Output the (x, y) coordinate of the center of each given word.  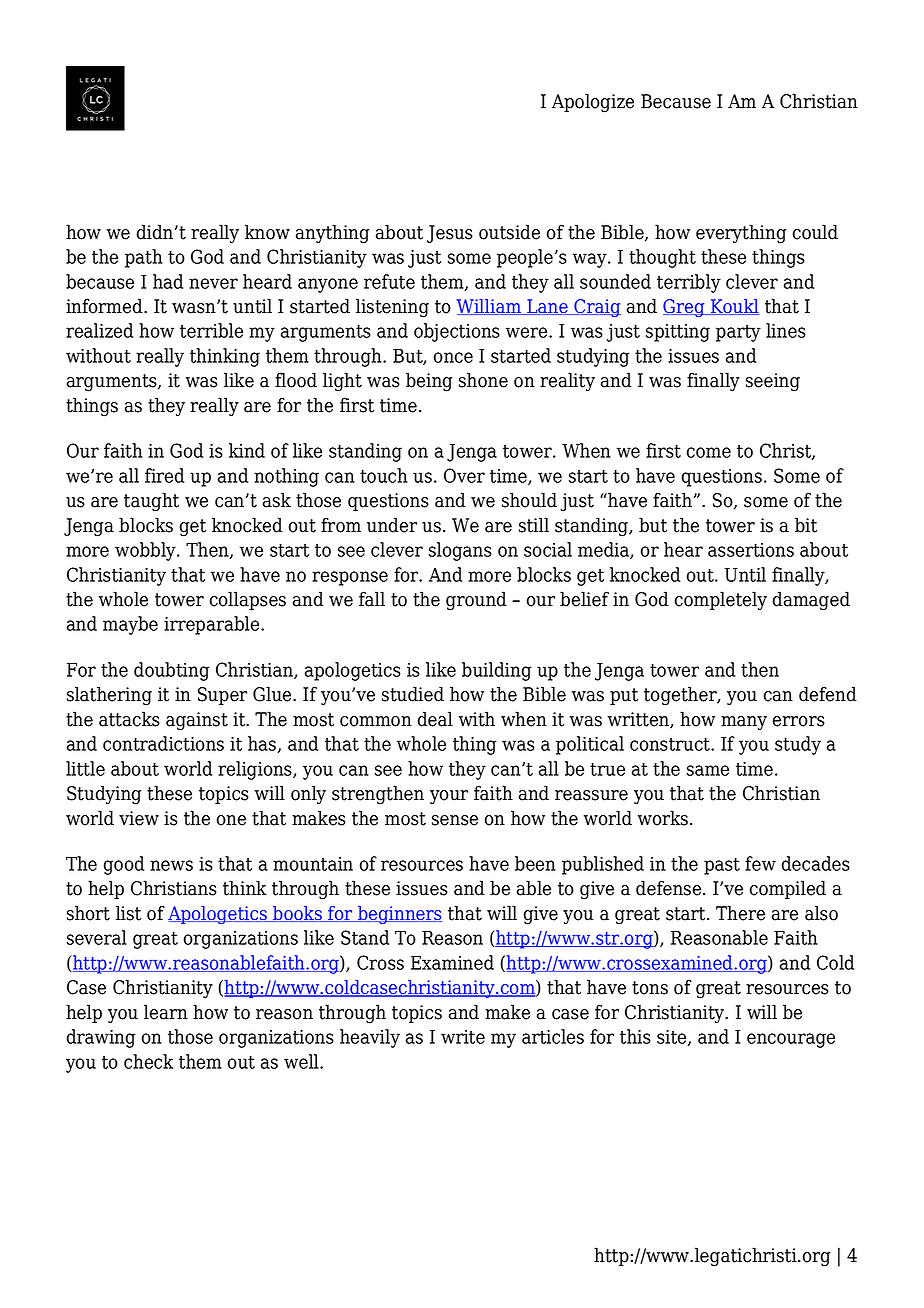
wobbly (146, 551)
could (815, 232)
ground (476, 601)
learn (166, 1012)
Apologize (593, 103)
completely (721, 600)
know (267, 232)
